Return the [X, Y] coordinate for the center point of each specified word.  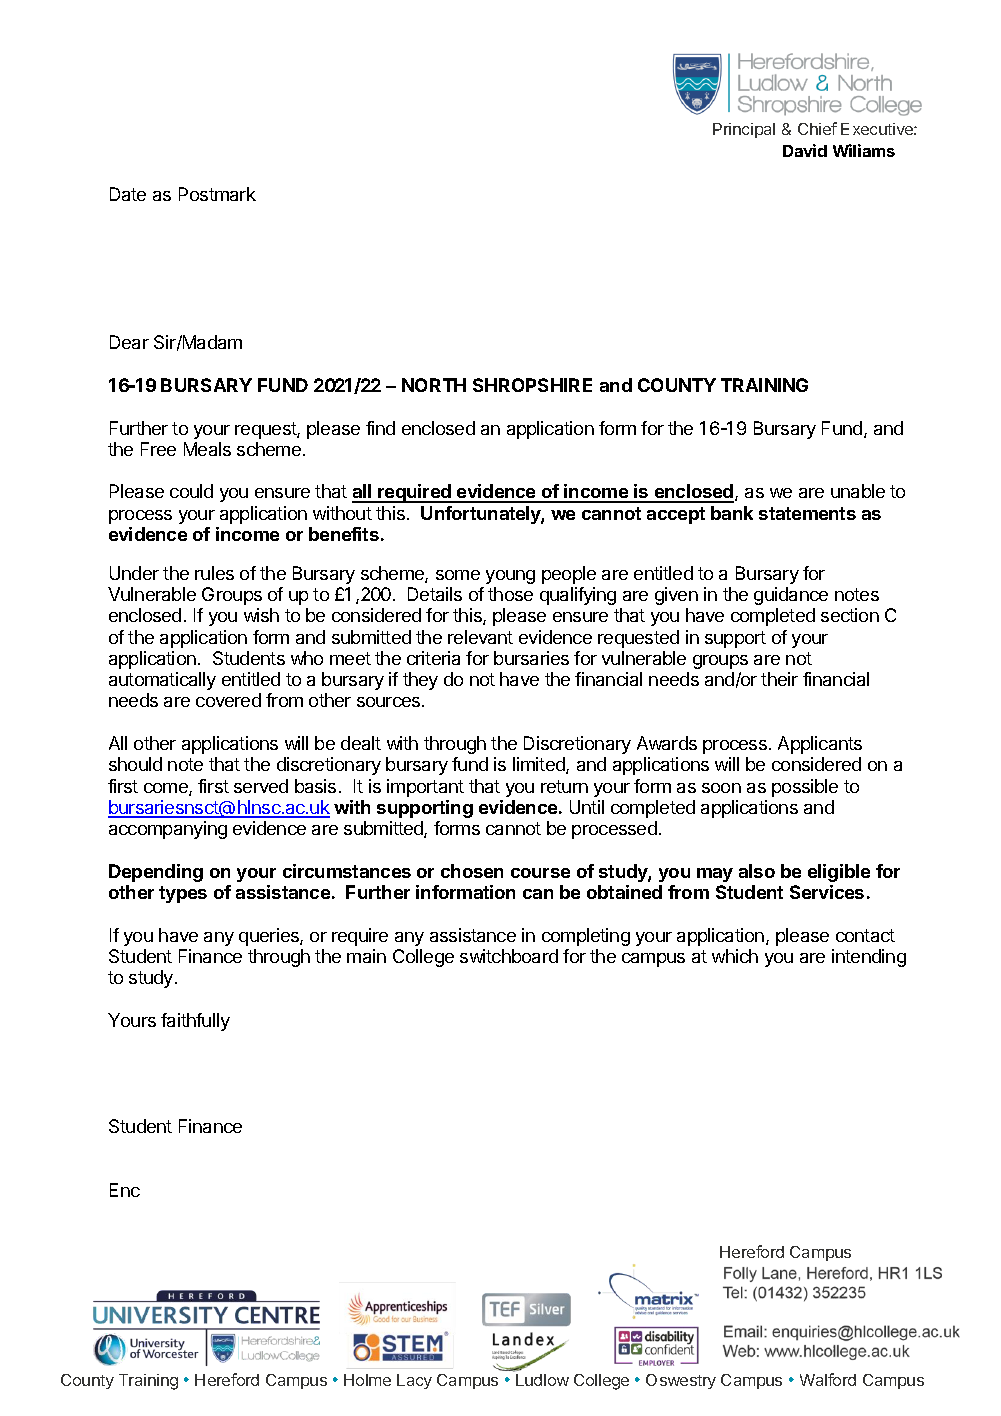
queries [270, 937]
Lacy [414, 1381]
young [510, 577]
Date [128, 194]
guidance [791, 596]
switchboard [509, 956]
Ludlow [542, 1380]
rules [214, 573]
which [735, 956]
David [805, 150]
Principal [744, 130]
